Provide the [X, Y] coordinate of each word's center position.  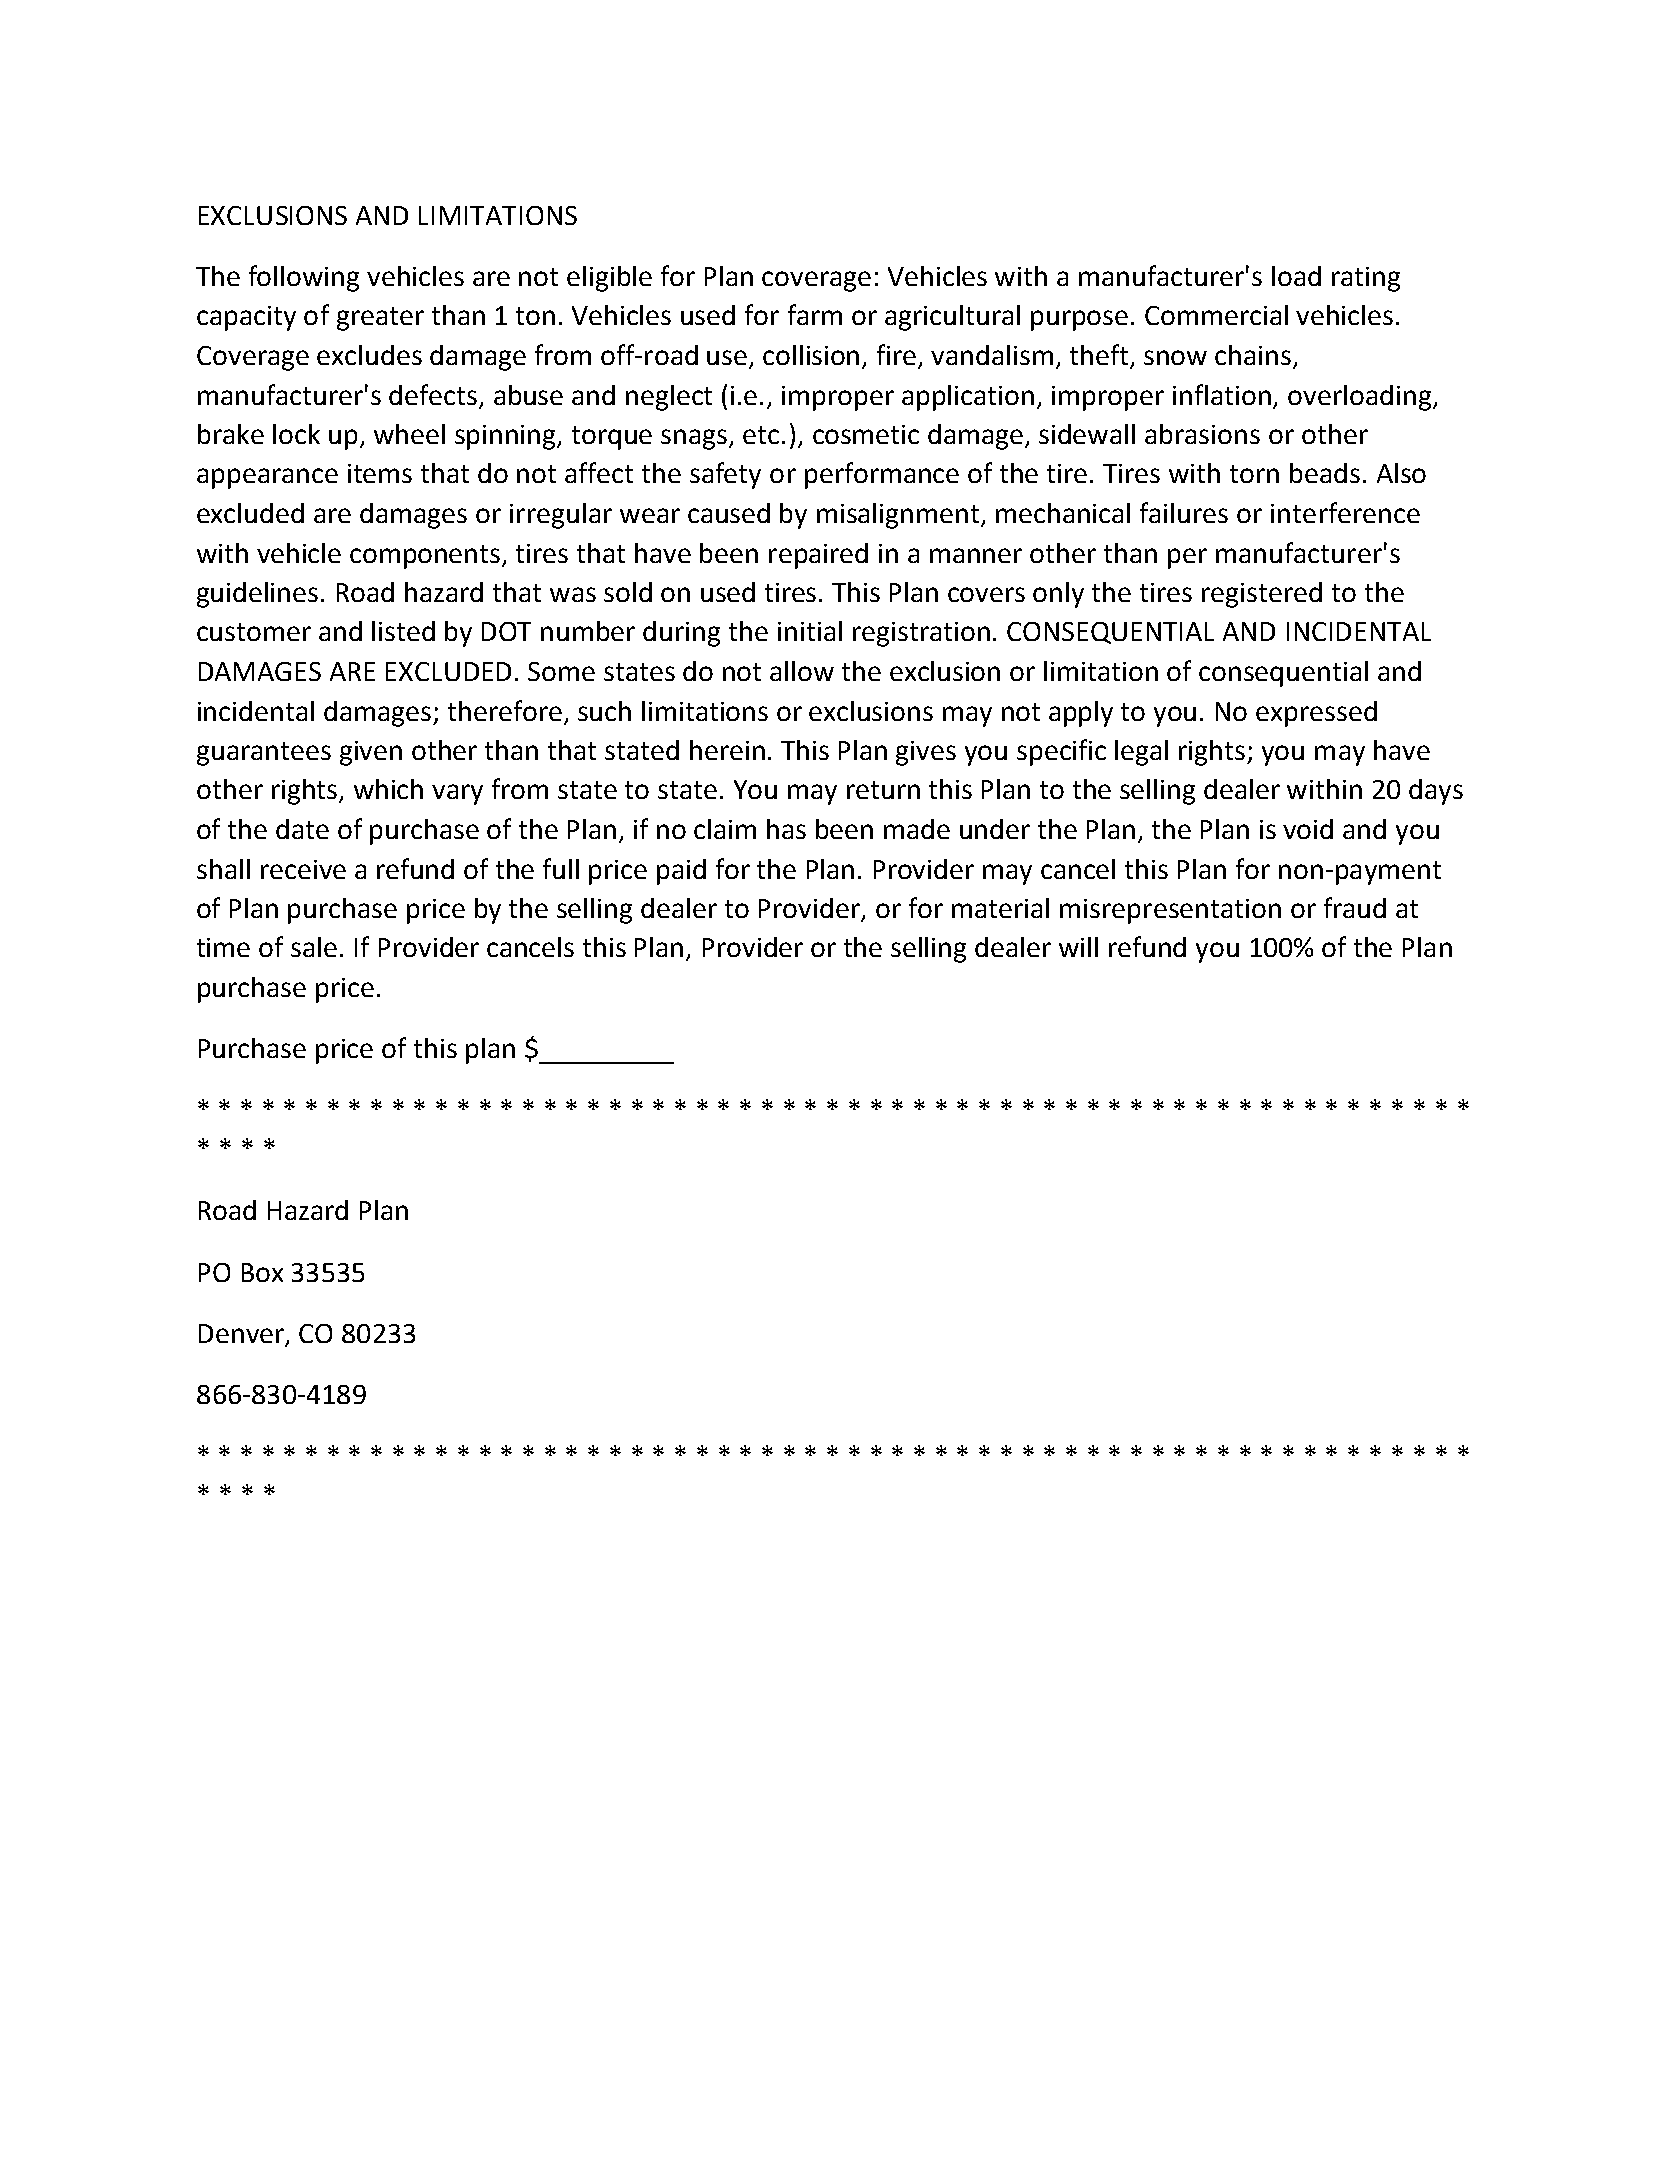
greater [380, 319]
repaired [818, 556]
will [1078, 947]
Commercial [1216, 315]
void [1308, 829]
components [426, 557]
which [388, 789]
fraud [1355, 907]
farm [815, 314]
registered [1262, 595]
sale [314, 947]
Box [262, 1272]
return [883, 790]
